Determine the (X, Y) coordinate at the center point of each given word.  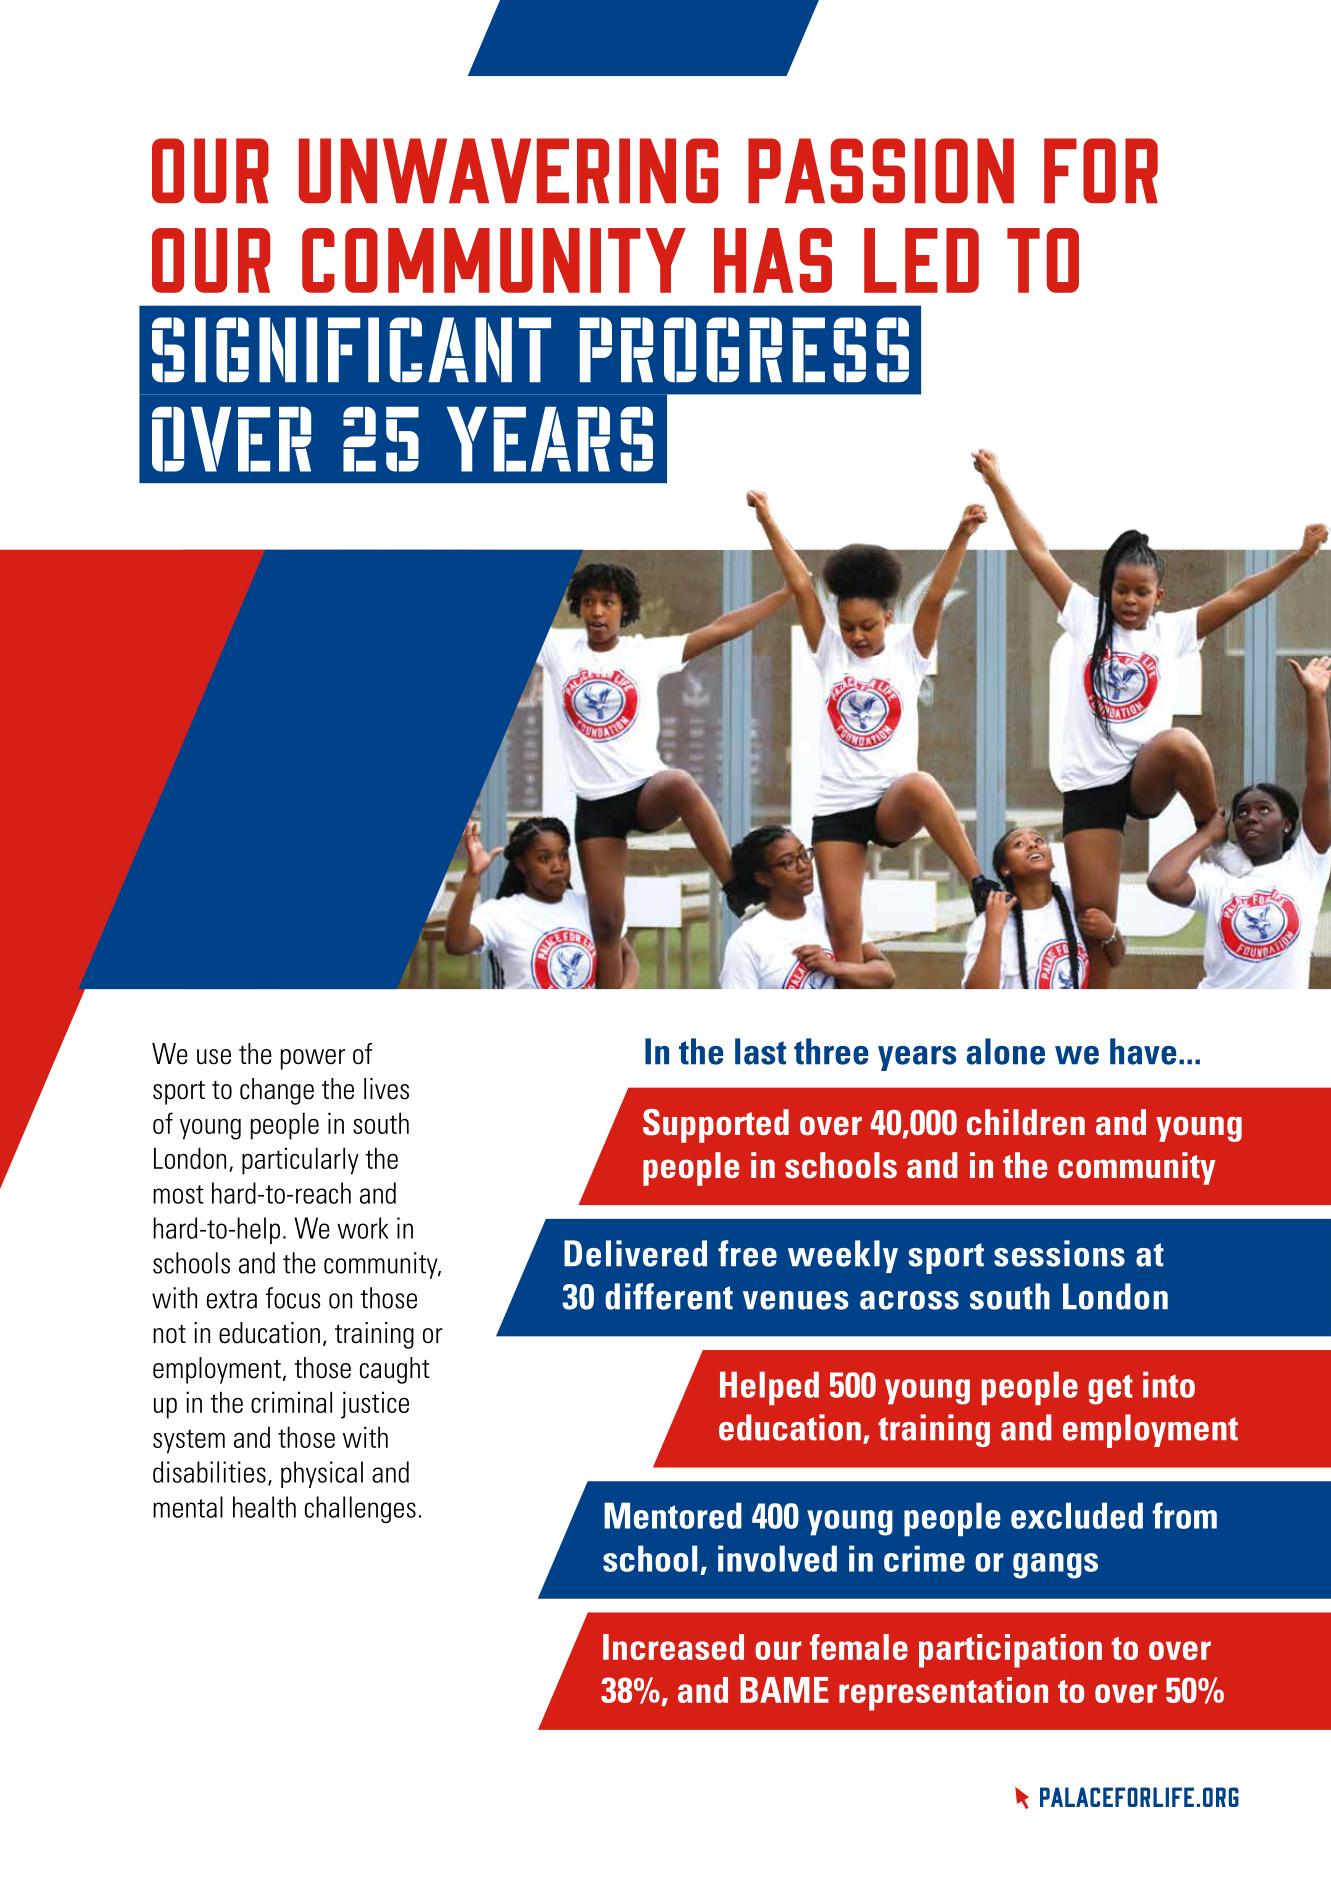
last (760, 1051)
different (669, 1296)
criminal (291, 1402)
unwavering (508, 170)
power (313, 1059)
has (773, 260)
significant (351, 349)
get (1110, 1389)
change (277, 1091)
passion (881, 170)
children (1026, 1122)
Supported (716, 1126)
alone (1006, 1051)
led (921, 260)
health (264, 1507)
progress (744, 349)
